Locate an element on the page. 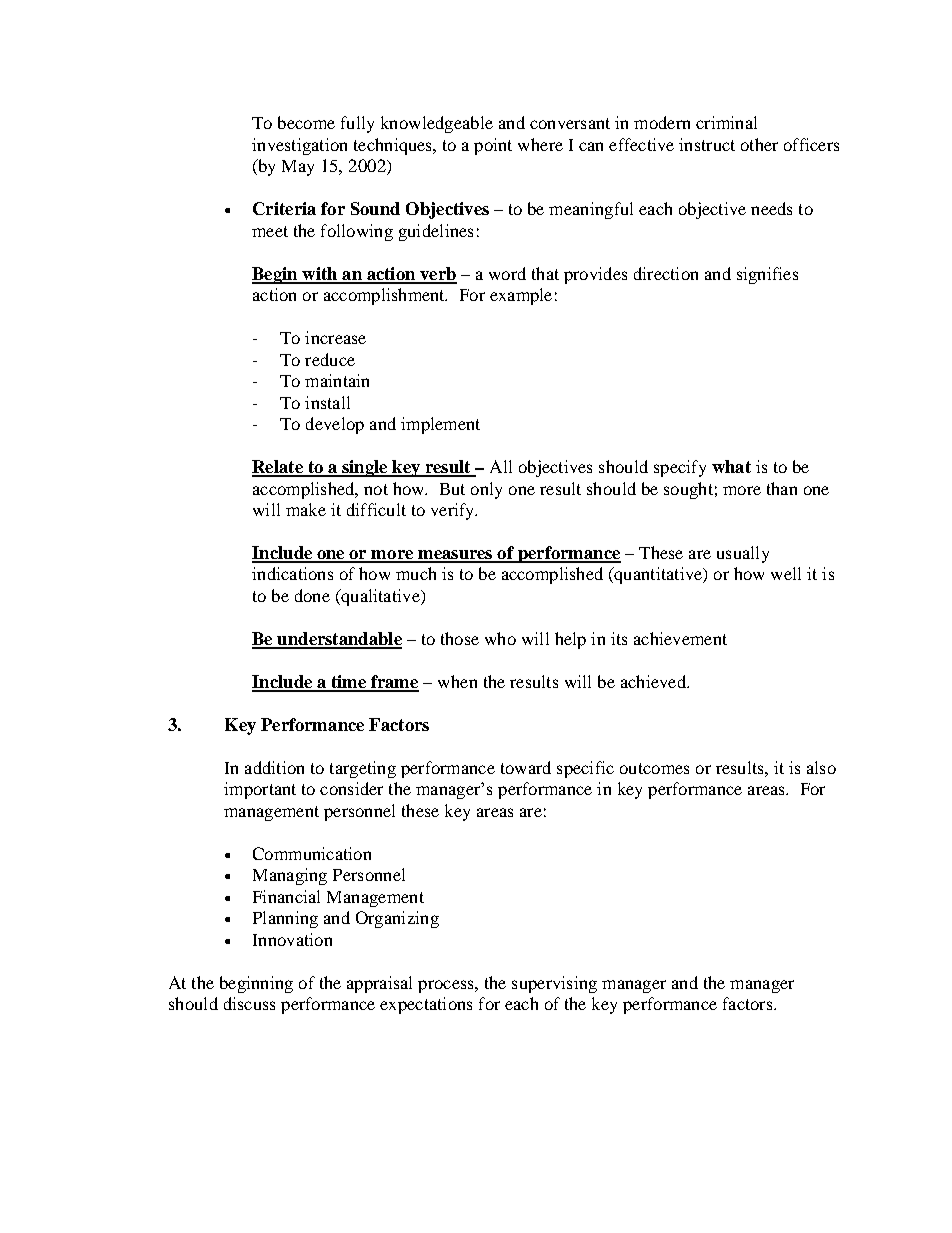  other is located at coordinates (759, 144).
